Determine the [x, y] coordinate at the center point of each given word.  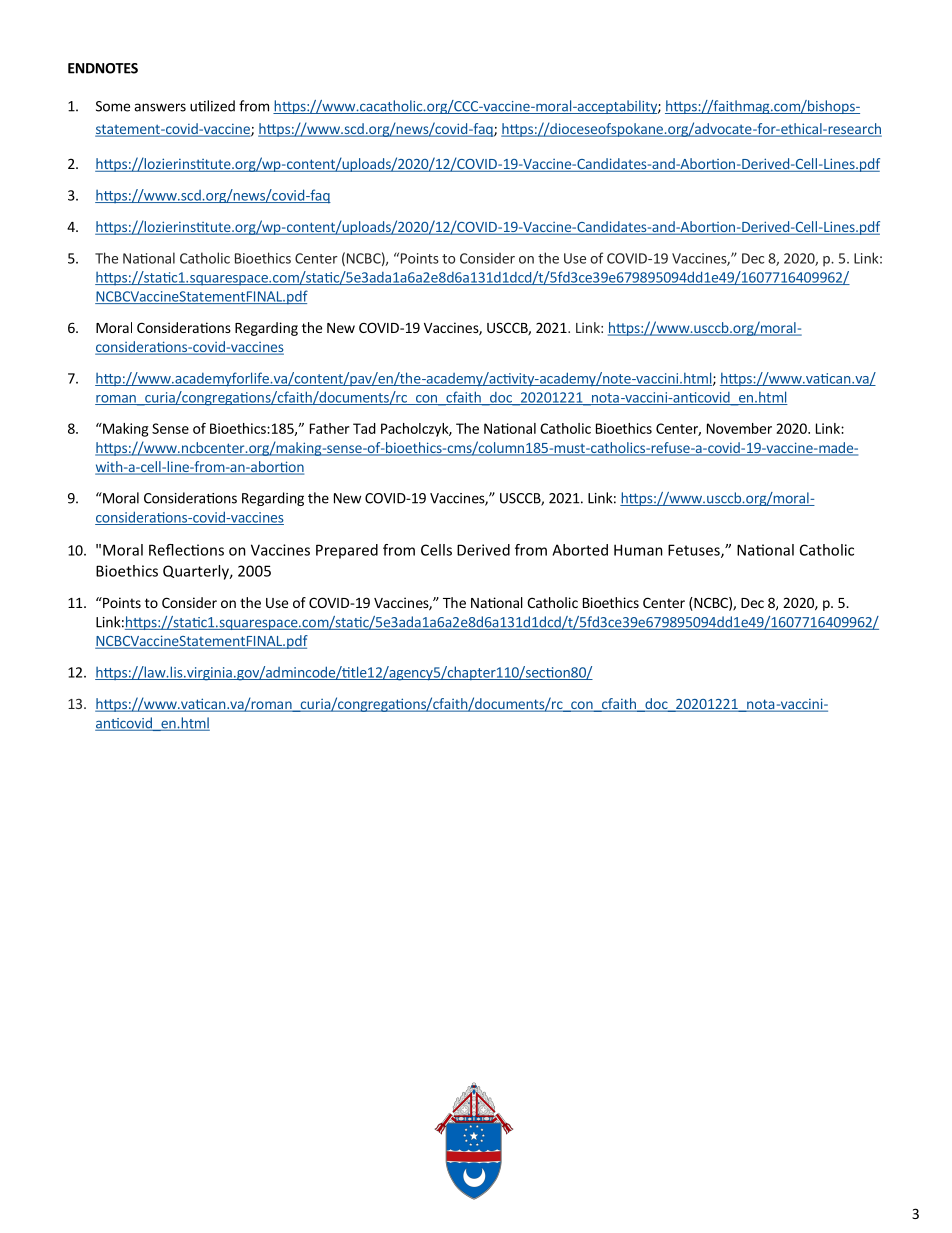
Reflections [186, 550]
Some [113, 106]
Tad [364, 428]
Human [638, 550]
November [739, 428]
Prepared [347, 551]
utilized [212, 106]
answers [160, 107]
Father [329, 428]
